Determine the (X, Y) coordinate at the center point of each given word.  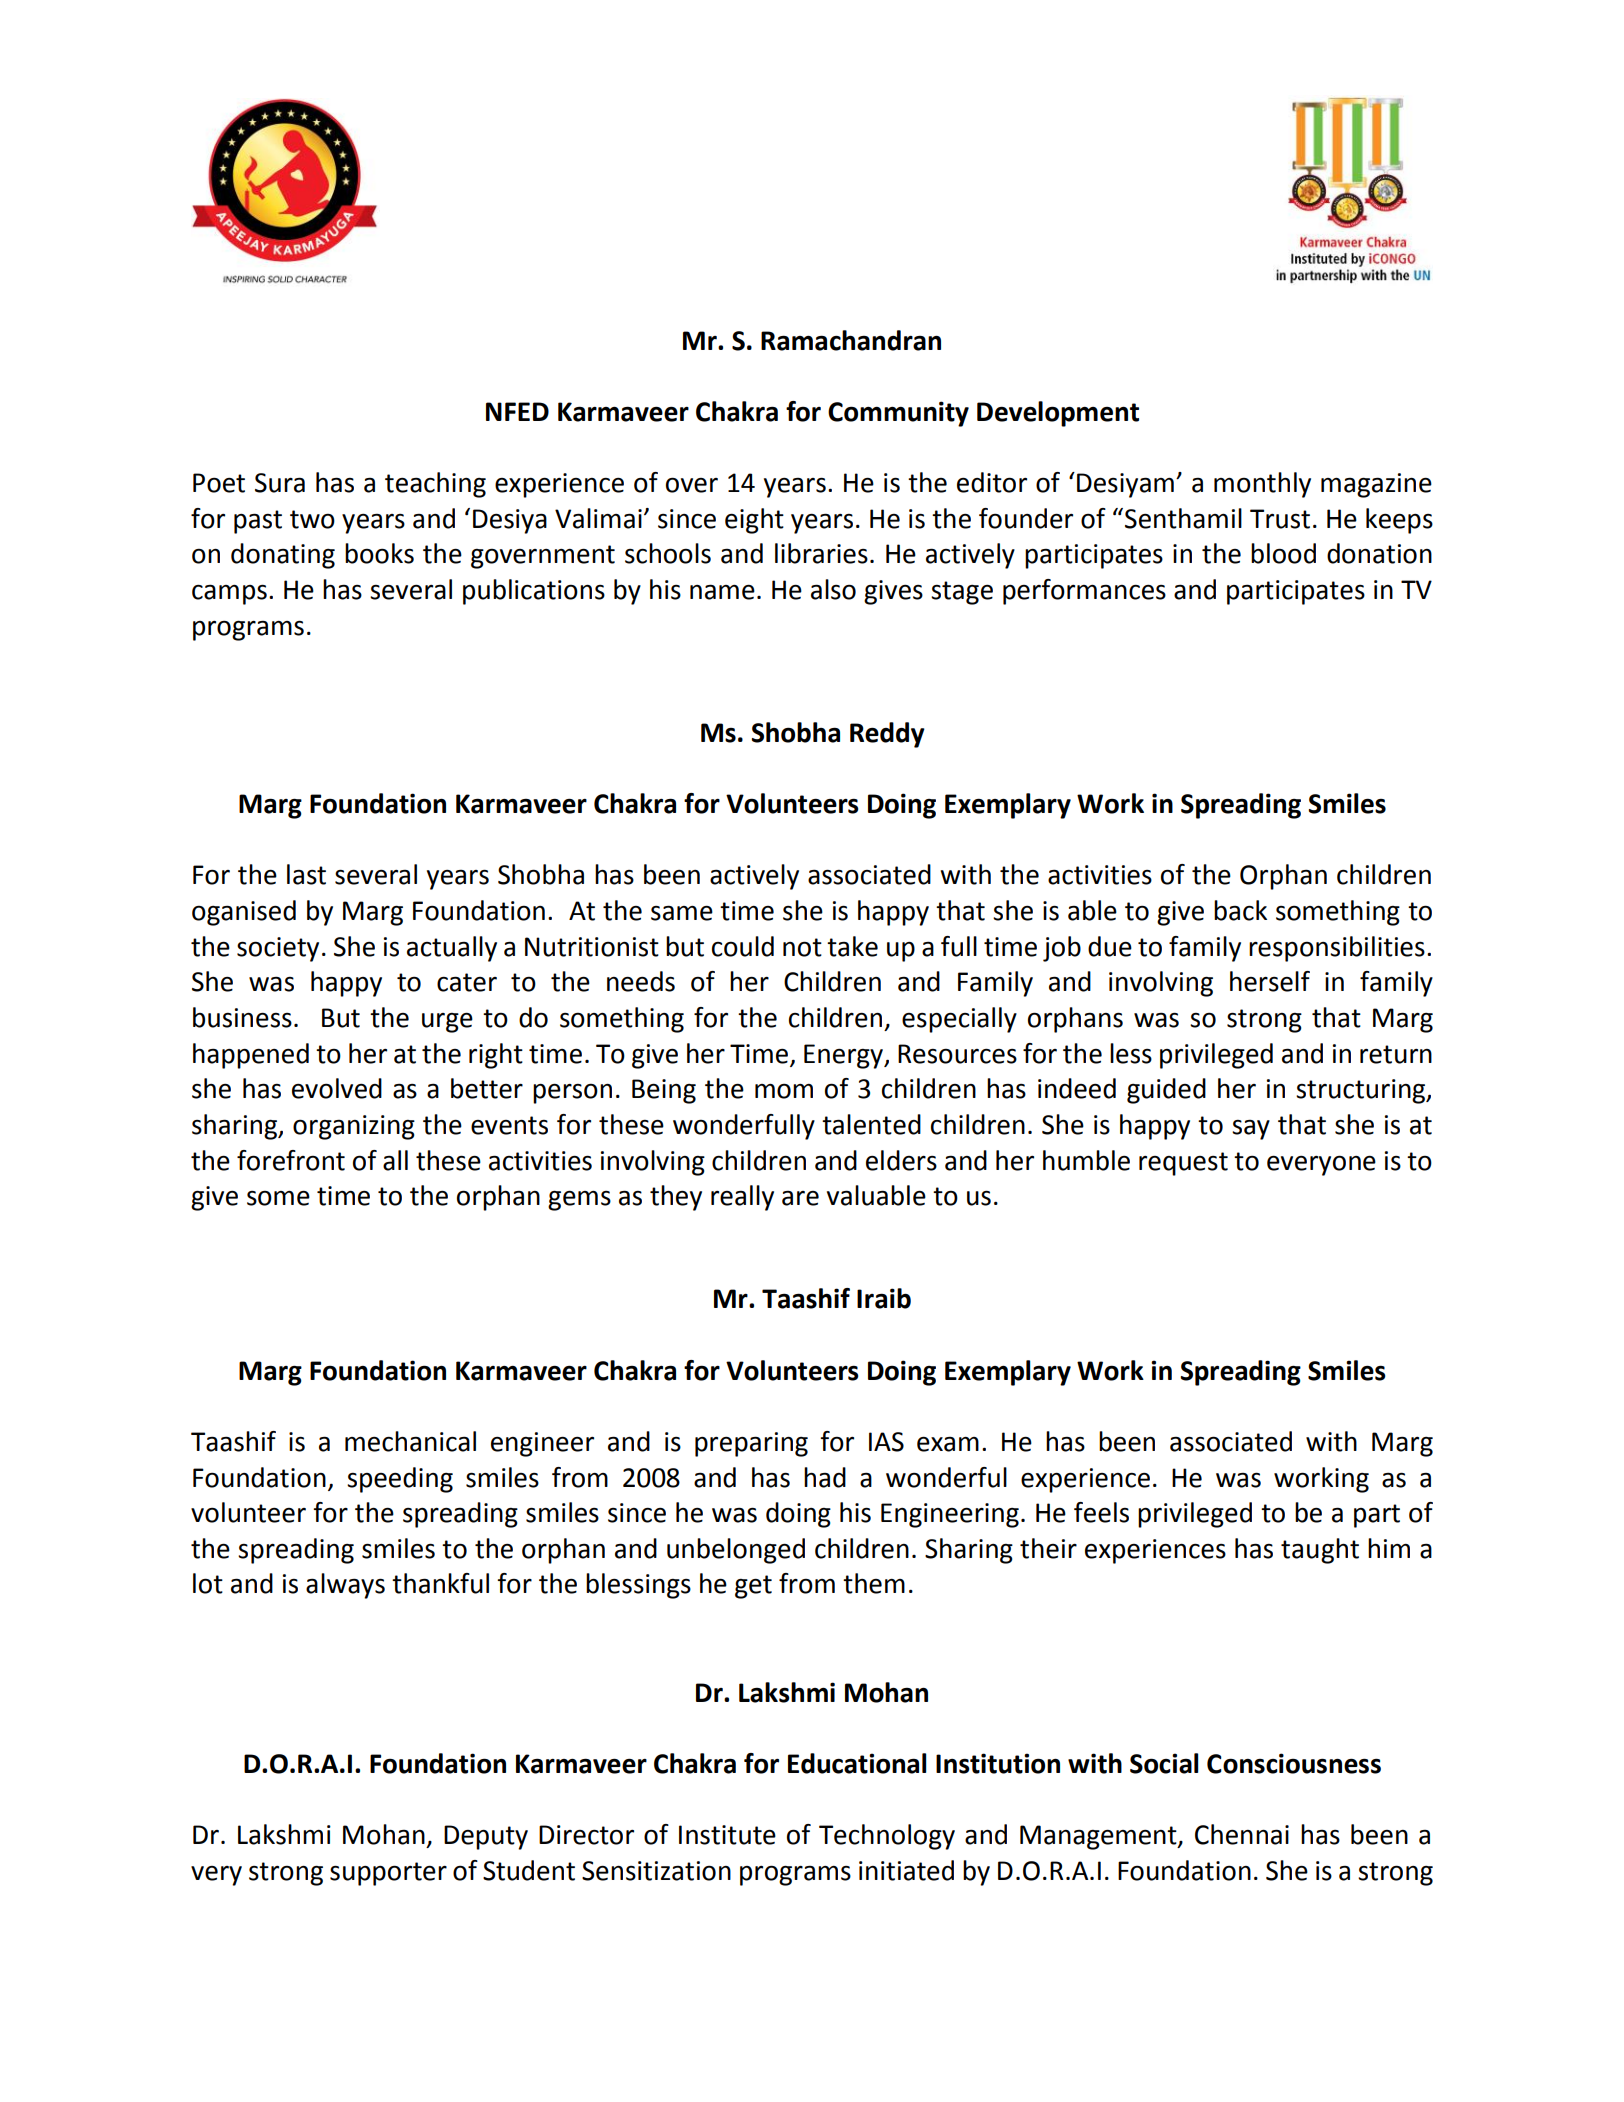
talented (871, 1124)
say (1251, 1130)
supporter (388, 1874)
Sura (280, 483)
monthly (1262, 485)
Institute (727, 1835)
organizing (354, 1127)
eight (754, 521)
